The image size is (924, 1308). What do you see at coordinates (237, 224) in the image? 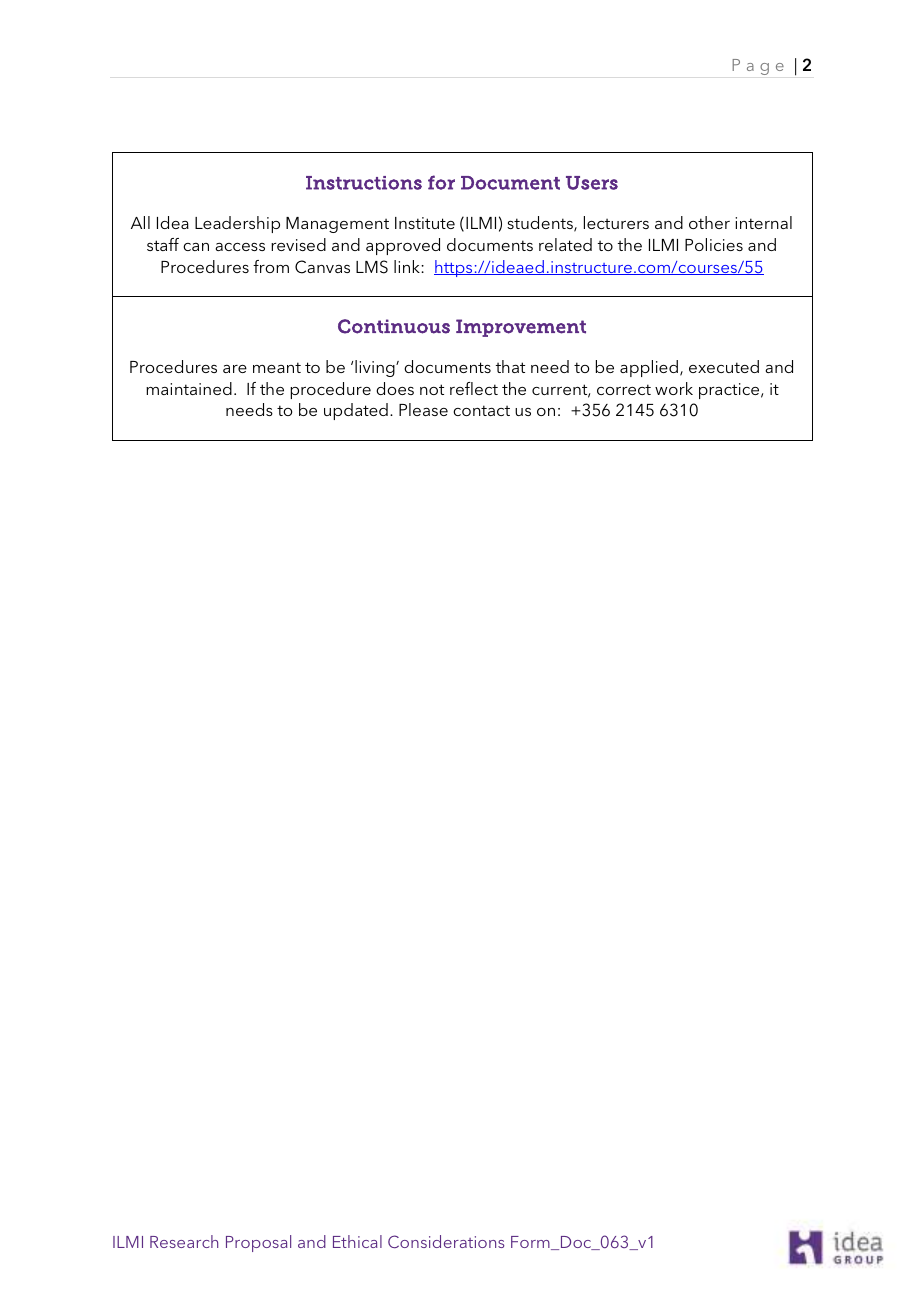
I see `Leadership` at bounding box center [237, 224].
